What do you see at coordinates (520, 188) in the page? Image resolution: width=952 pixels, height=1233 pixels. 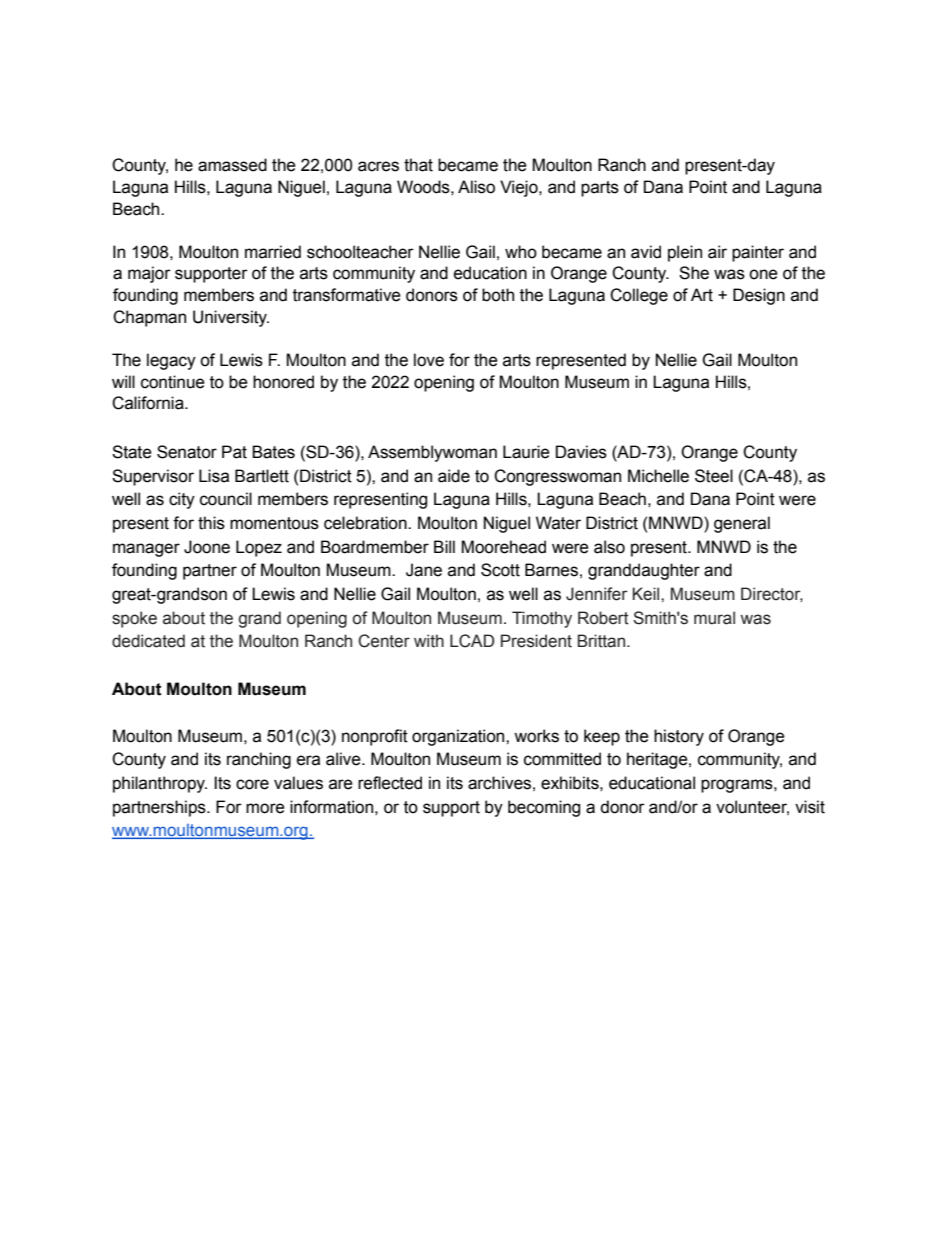 I see `Viejo` at bounding box center [520, 188].
